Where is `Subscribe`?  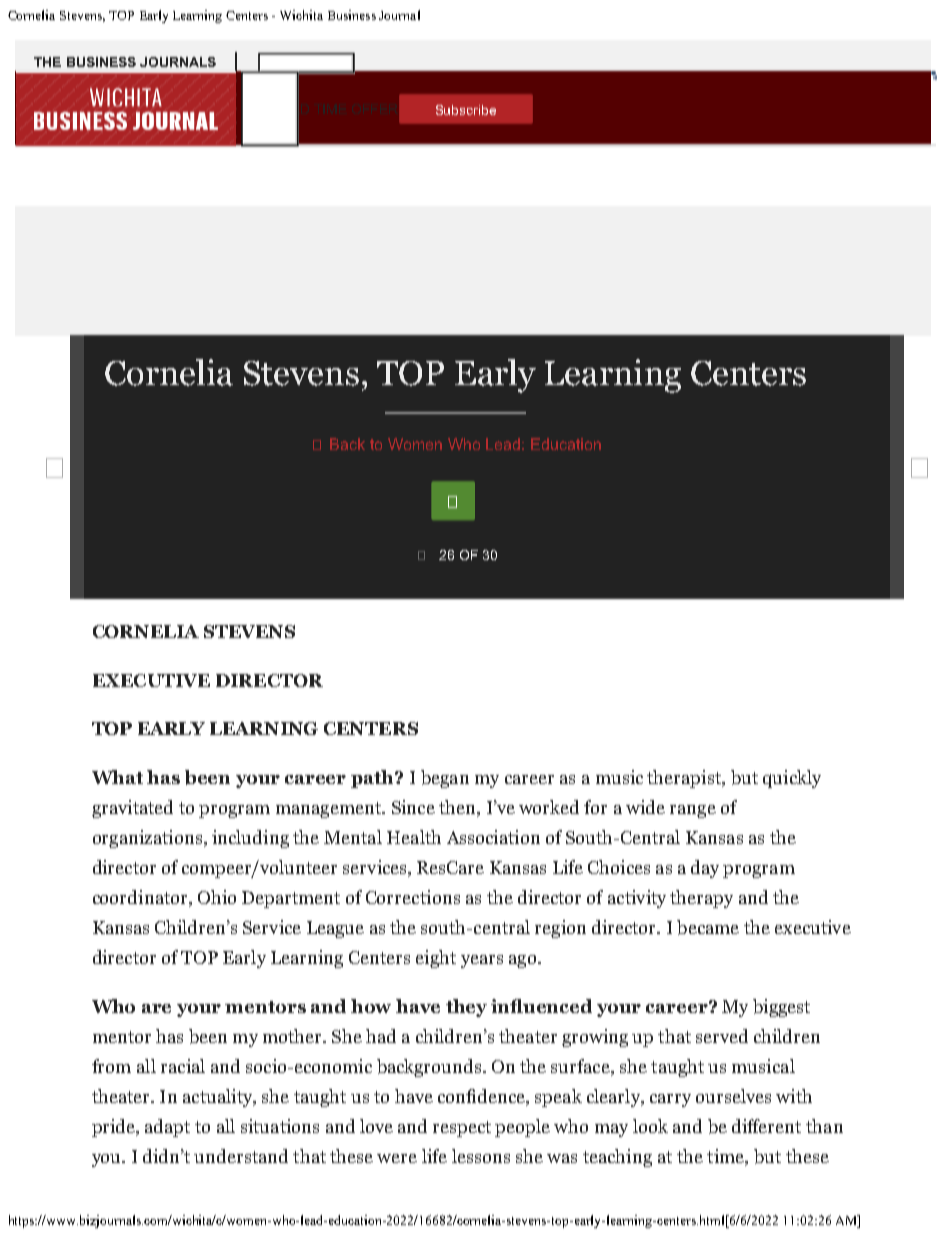 Subscribe is located at coordinates (466, 110).
